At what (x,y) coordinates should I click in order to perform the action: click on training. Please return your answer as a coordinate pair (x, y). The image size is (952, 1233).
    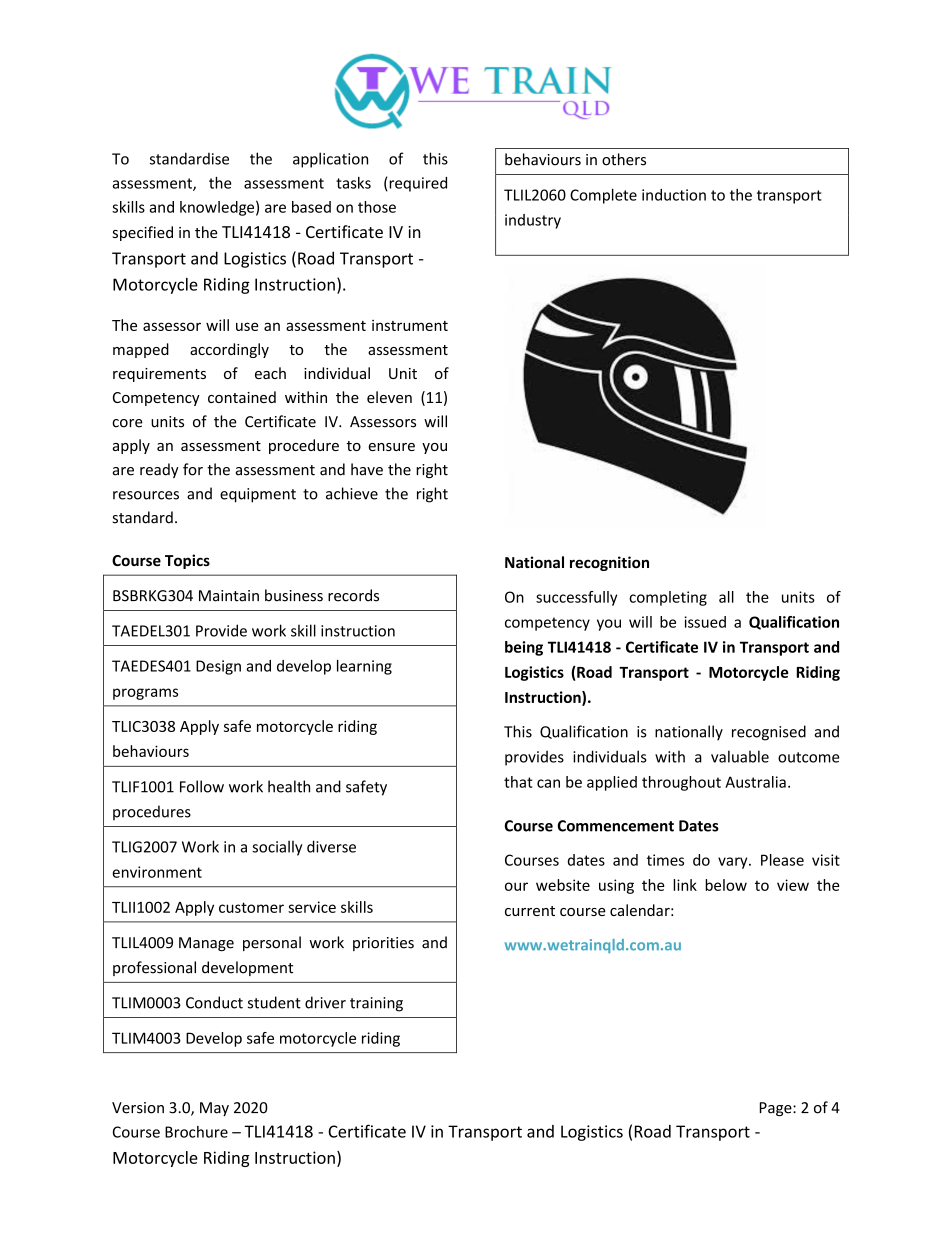
    Looking at the image, I should click on (376, 1004).
